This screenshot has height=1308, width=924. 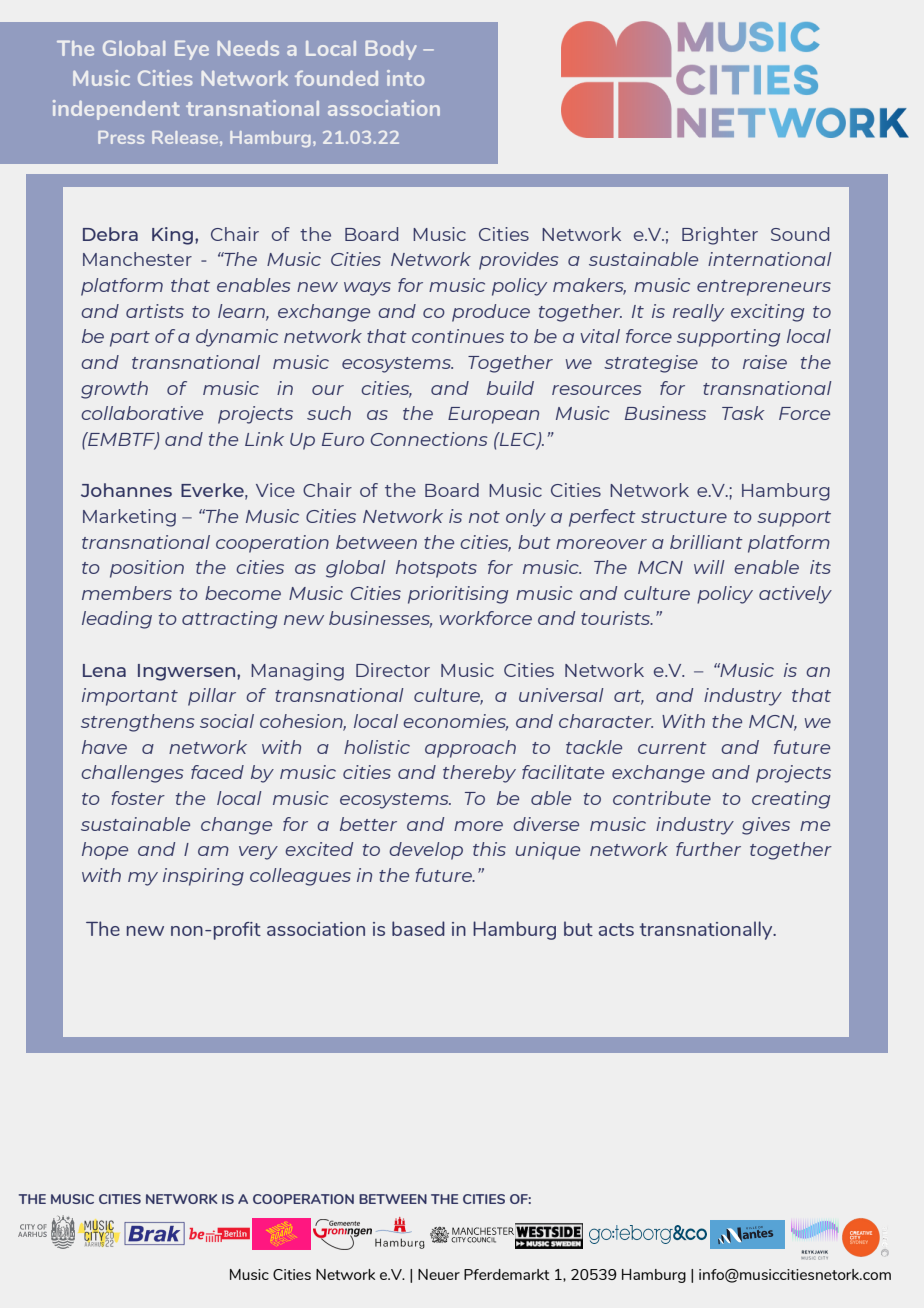 What do you see at coordinates (484, 517) in the screenshot?
I see `not` at bounding box center [484, 517].
